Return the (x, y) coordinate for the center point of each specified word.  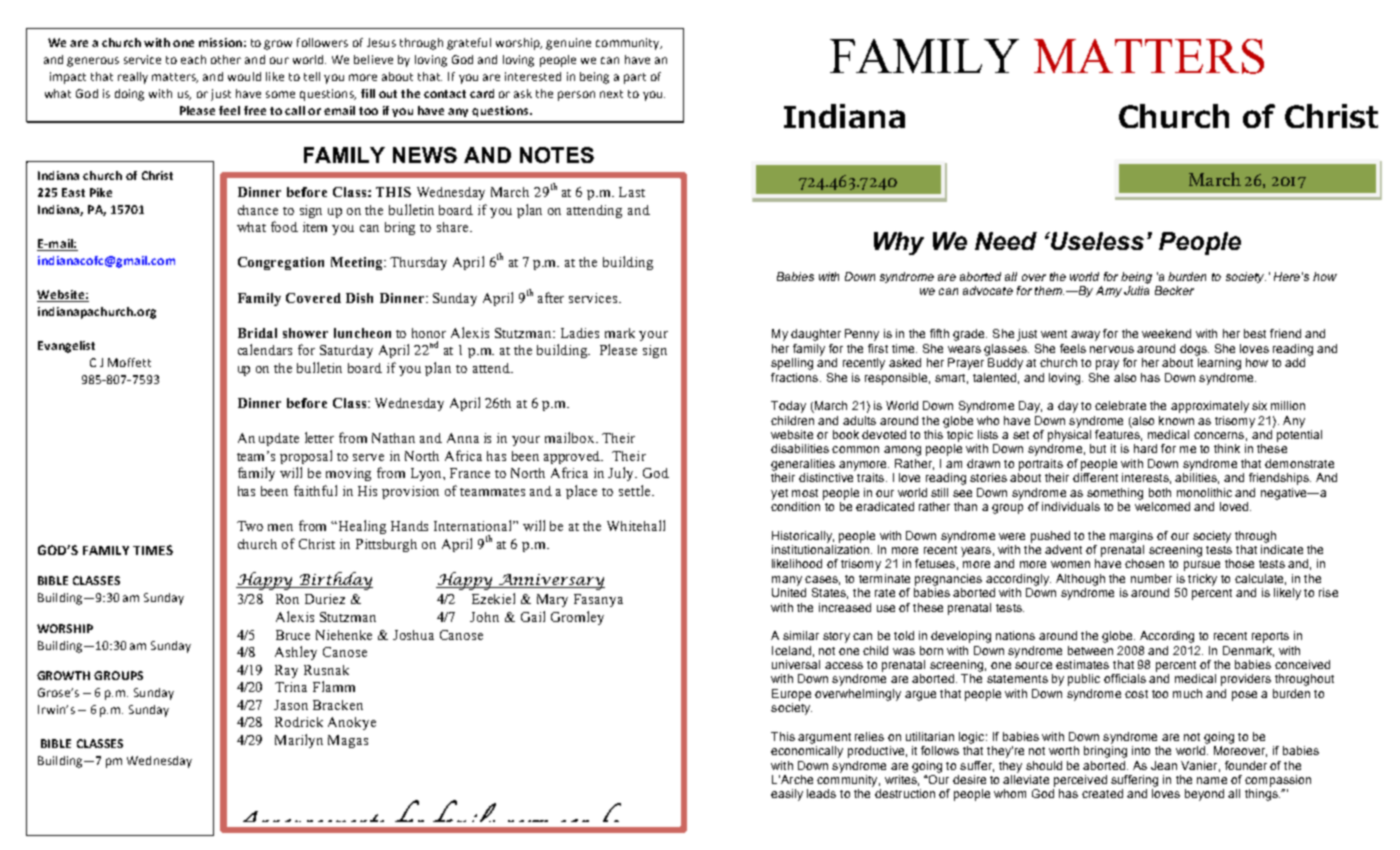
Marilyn (299, 741)
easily (787, 795)
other (226, 59)
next (611, 94)
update (279, 439)
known (1176, 420)
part (635, 78)
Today (788, 407)
